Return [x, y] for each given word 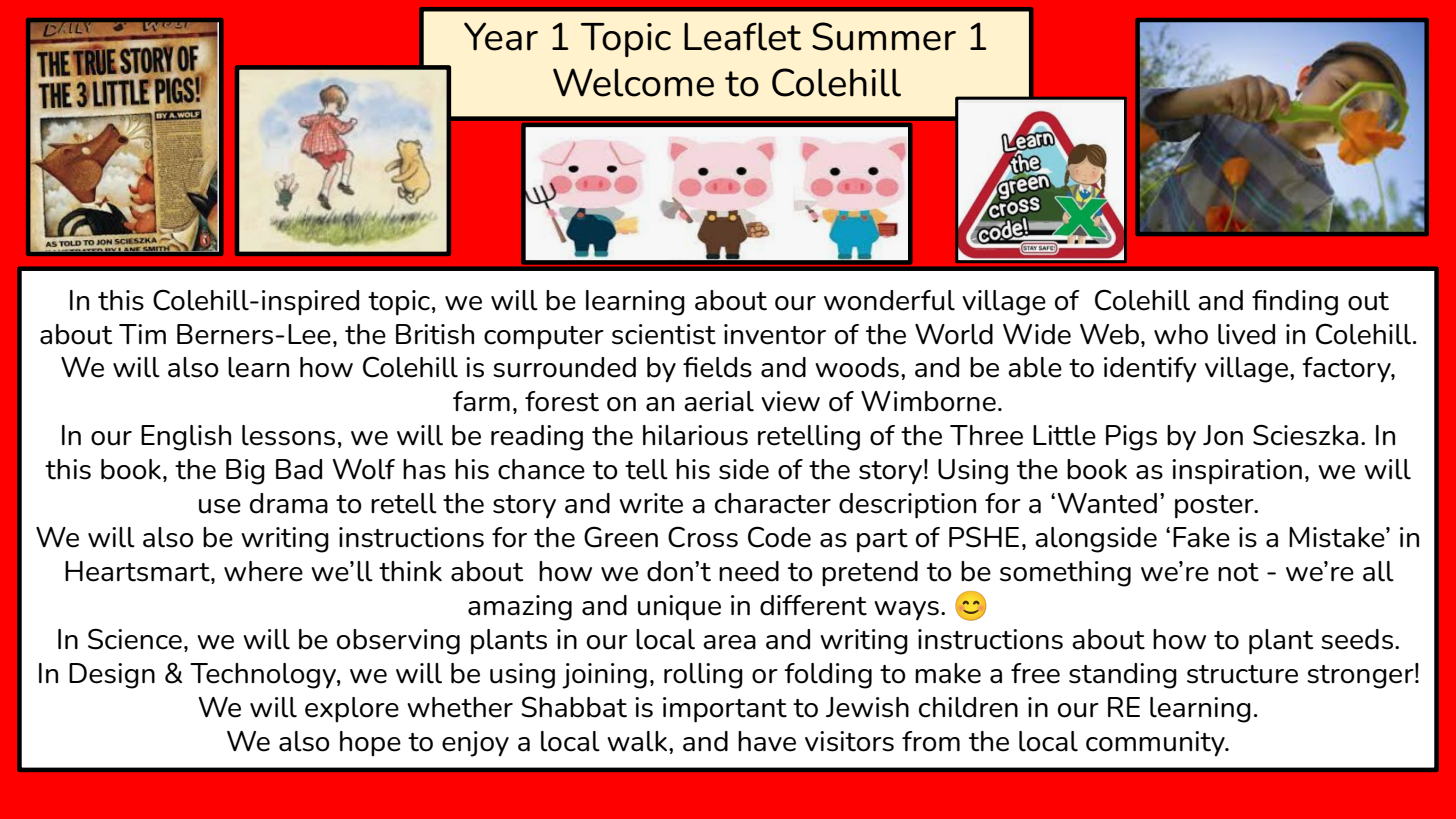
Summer [884, 36]
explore [352, 710]
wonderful [889, 300]
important [725, 710]
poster [1215, 507]
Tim [142, 334]
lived [1246, 334]
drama [289, 503]
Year [501, 36]
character [773, 503]
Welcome [633, 82]
